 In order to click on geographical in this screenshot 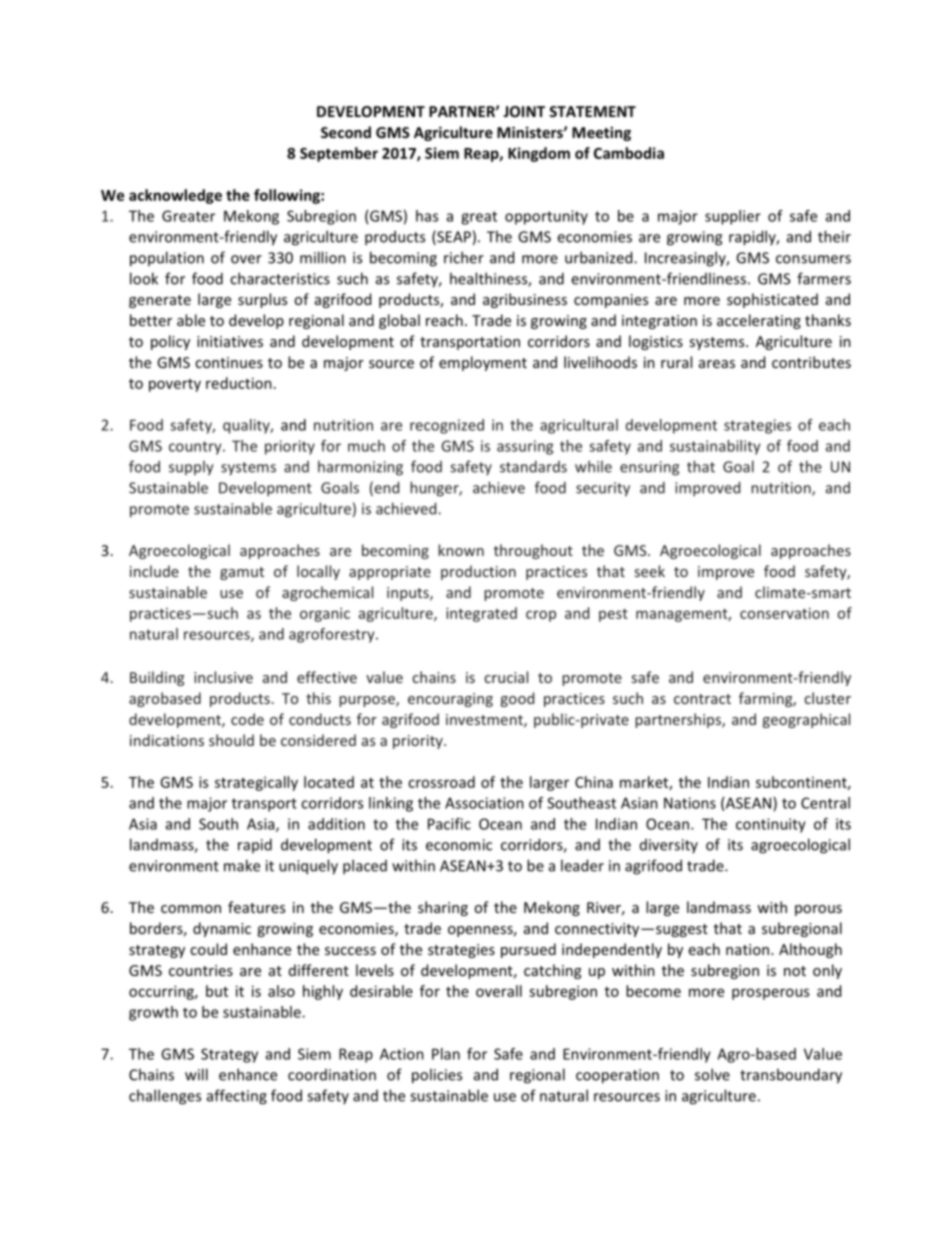, I will do `click(806, 720)`.
